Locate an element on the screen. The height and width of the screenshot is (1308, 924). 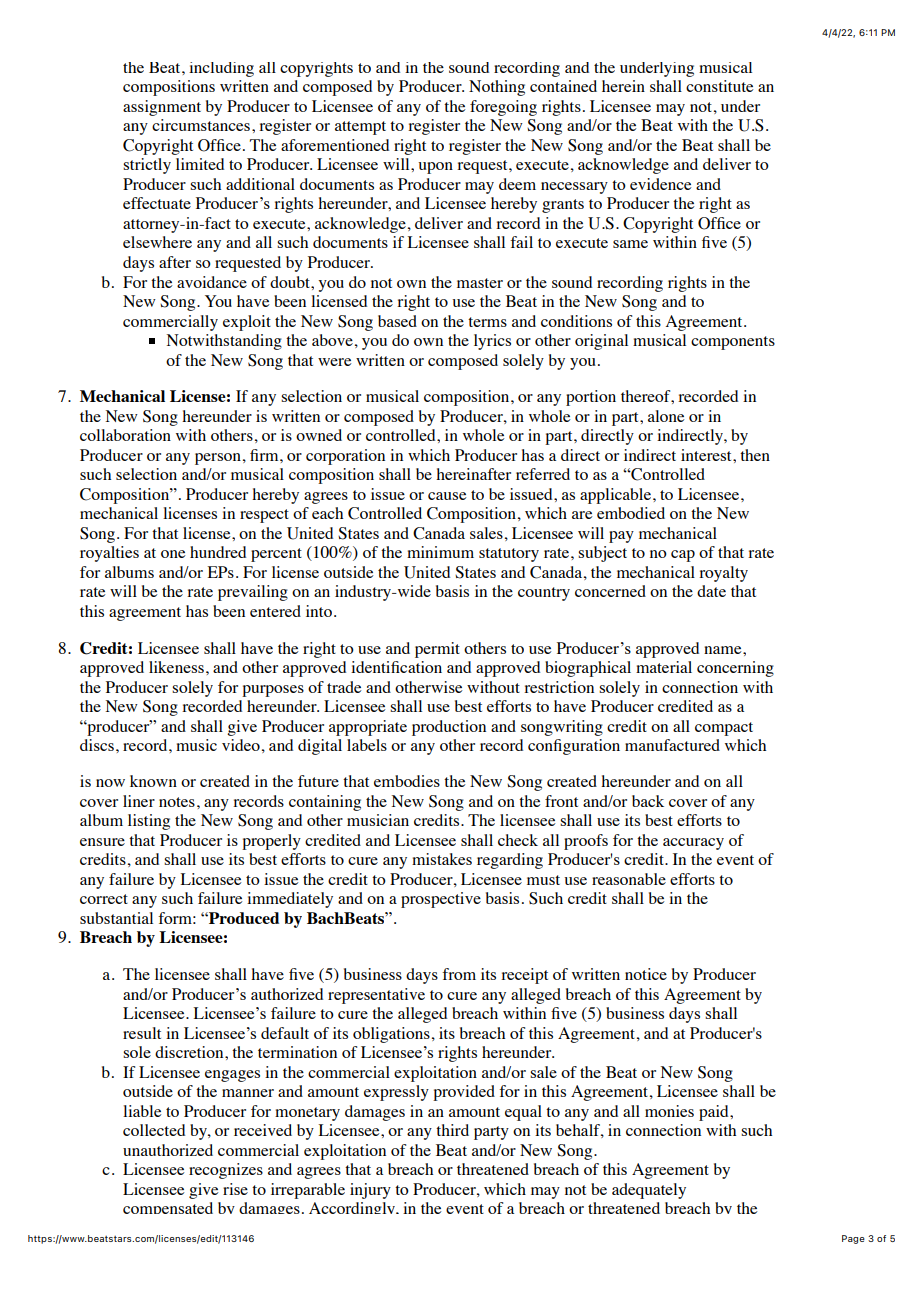
assignment is located at coordinates (162, 108).
